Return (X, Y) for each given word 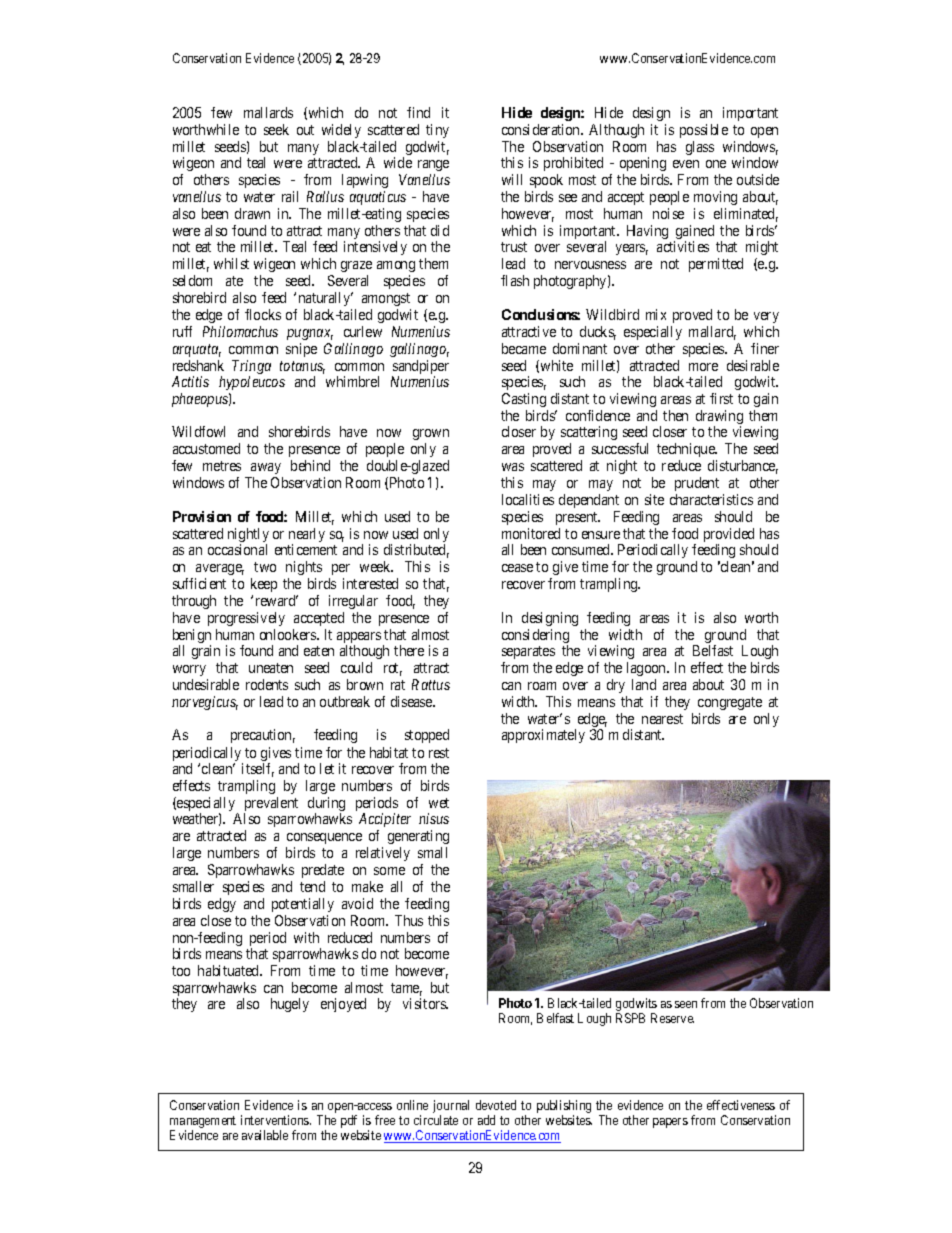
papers (670, 1123)
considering (535, 637)
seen (686, 1004)
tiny (437, 131)
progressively (246, 619)
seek (276, 129)
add (486, 1120)
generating (418, 837)
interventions (276, 1120)
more (703, 367)
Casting (524, 400)
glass (700, 148)
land (644, 684)
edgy (222, 905)
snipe (301, 350)
